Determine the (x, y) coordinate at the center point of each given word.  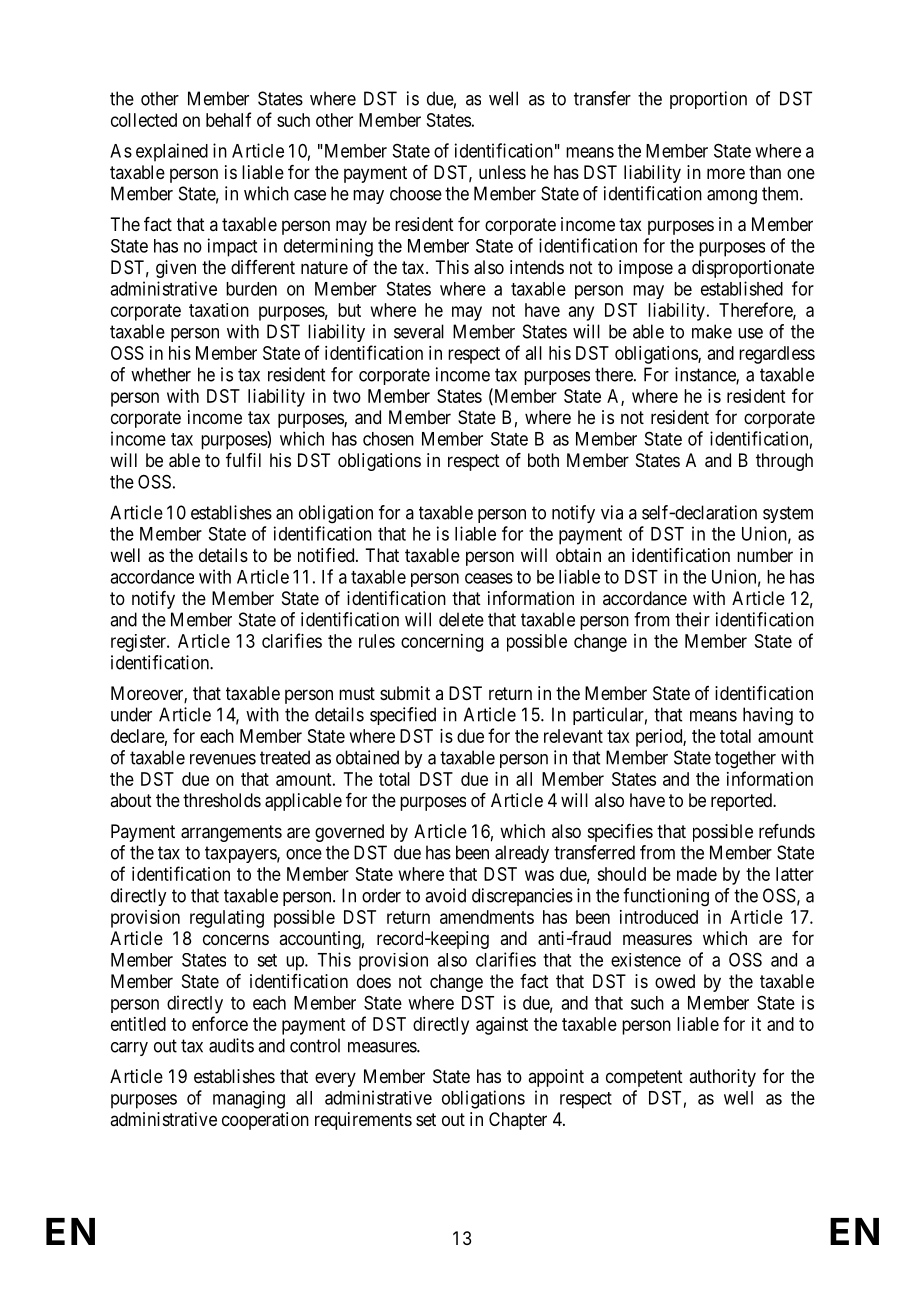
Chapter (518, 1121)
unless (502, 172)
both (543, 460)
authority (722, 1078)
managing (249, 1100)
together (745, 759)
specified (403, 716)
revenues (223, 759)
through (784, 462)
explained (172, 152)
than (765, 172)
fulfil (243, 460)
